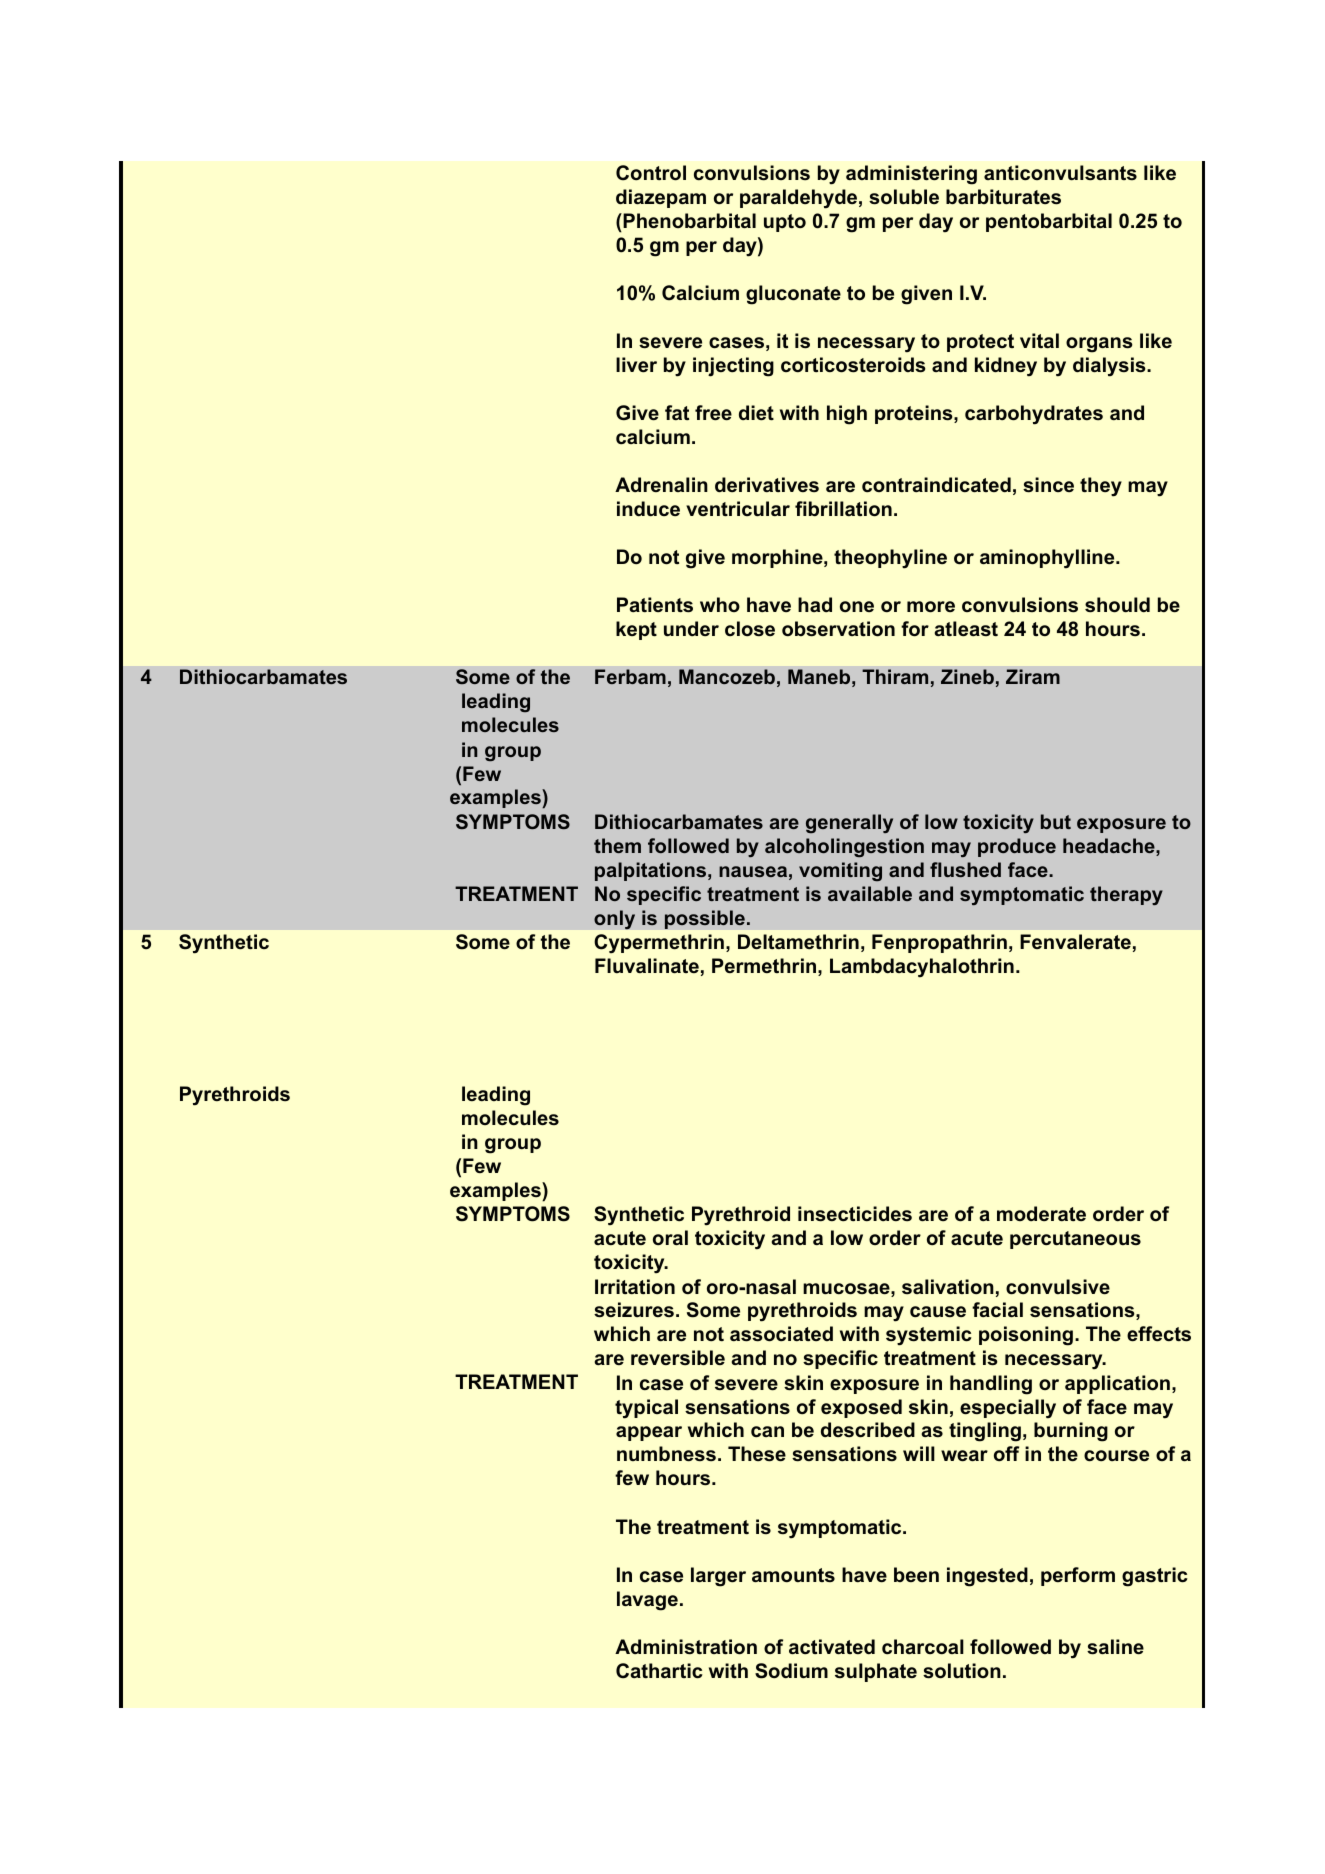 This document has height=1874, width=1325. What do you see at coordinates (1049, 222) in the document?
I see `pentobarbital` at bounding box center [1049, 222].
